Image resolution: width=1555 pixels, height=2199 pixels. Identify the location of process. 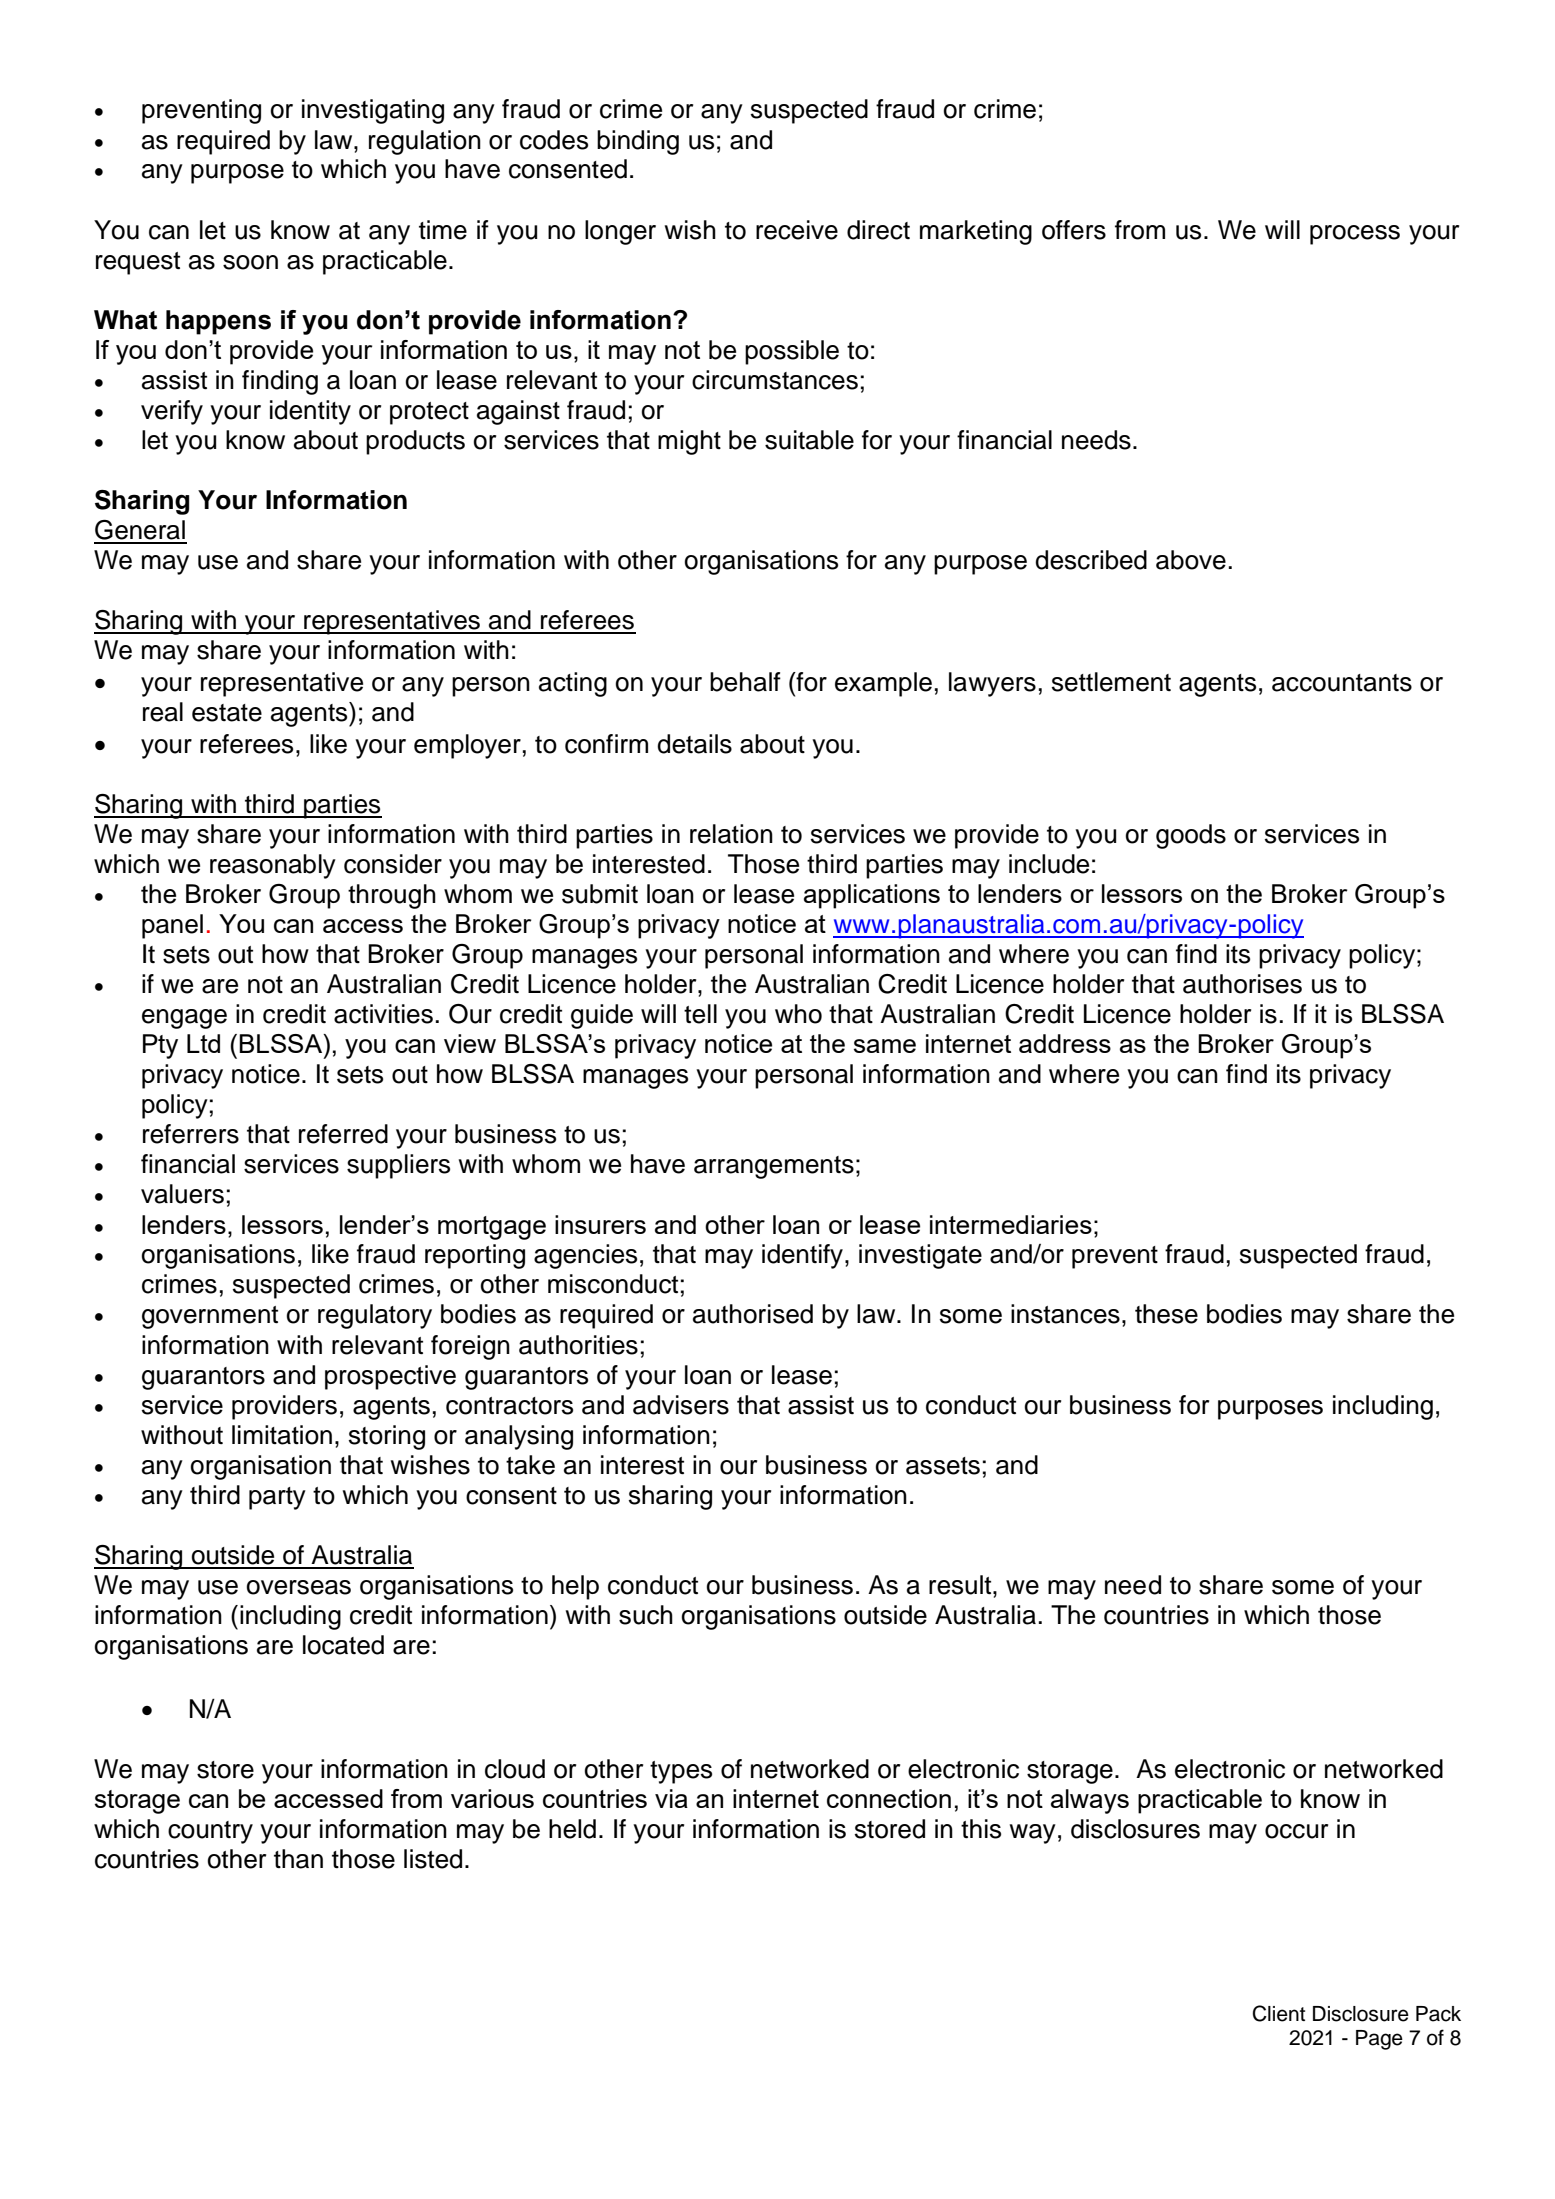
(1355, 235).
